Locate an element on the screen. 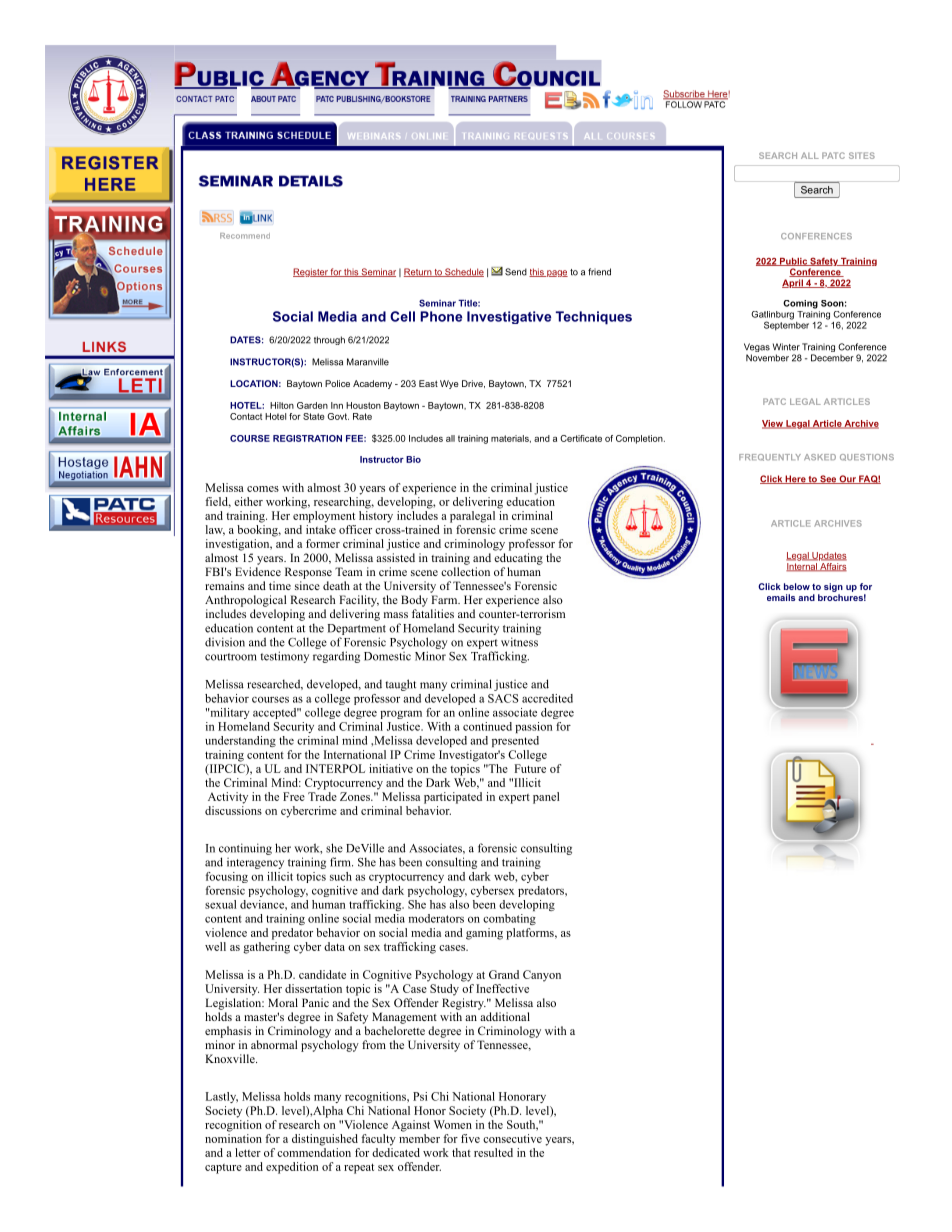  SITES is located at coordinates (862, 155).
